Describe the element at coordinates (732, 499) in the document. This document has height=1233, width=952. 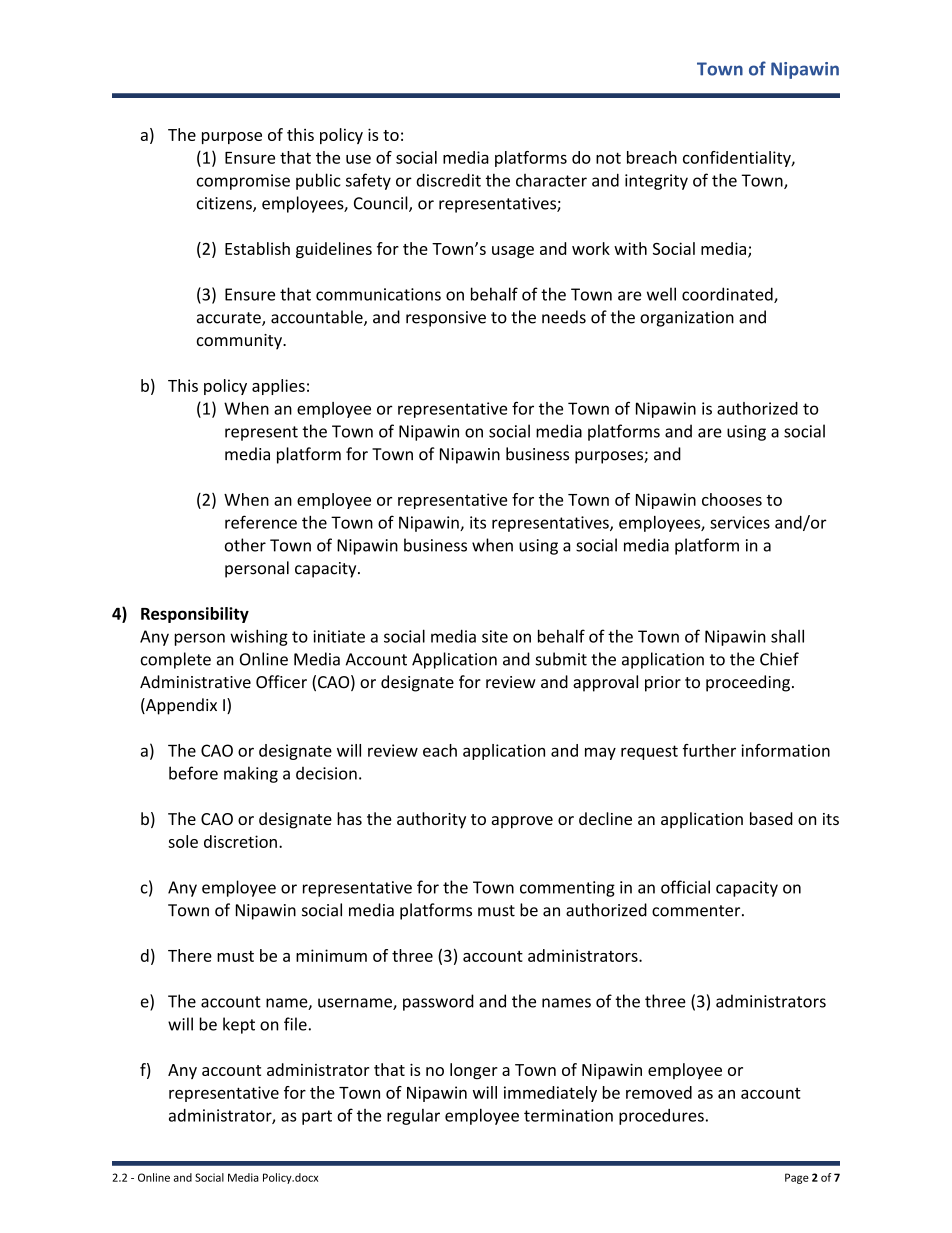
I see `chooses` at that location.
